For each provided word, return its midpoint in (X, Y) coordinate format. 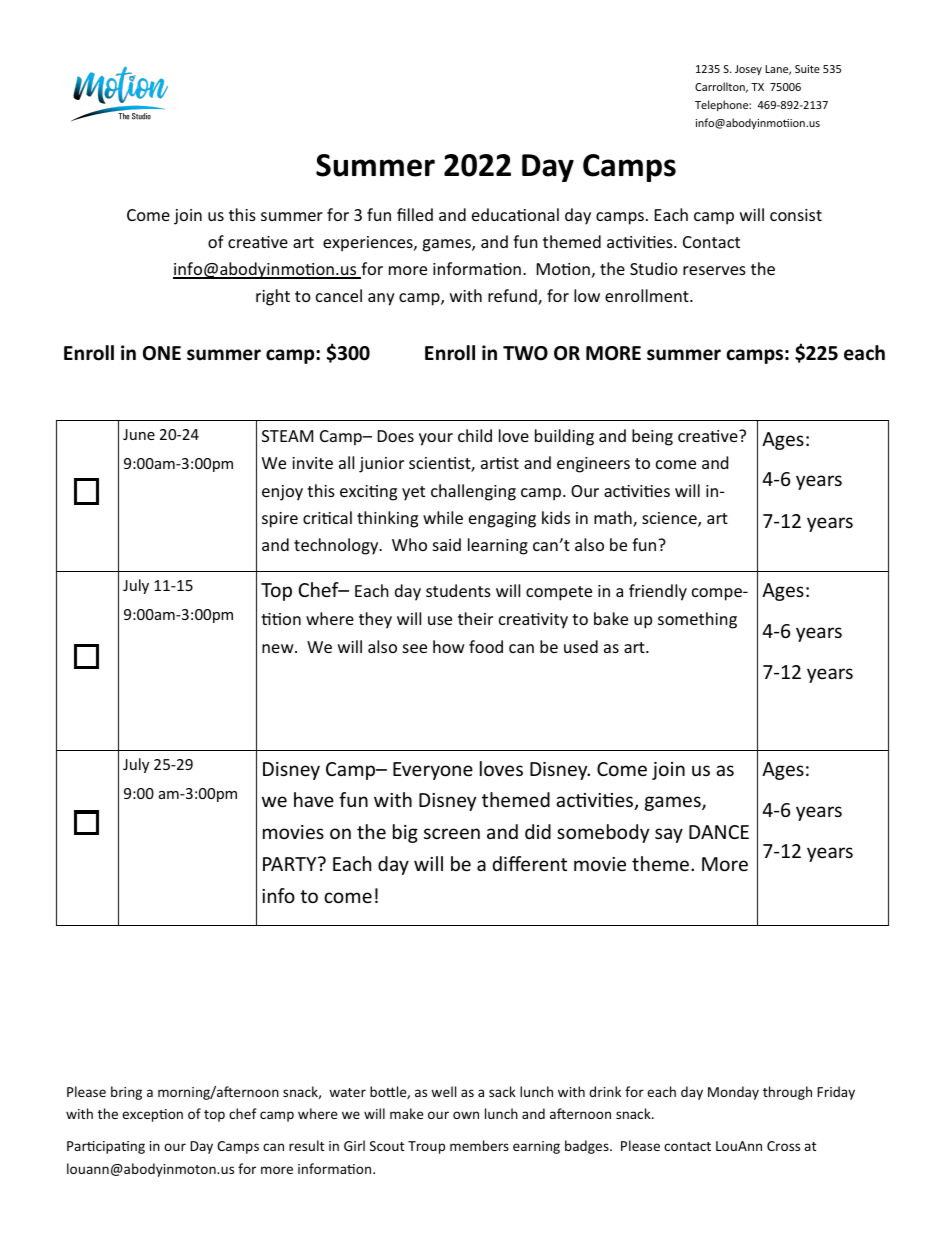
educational (515, 214)
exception (152, 1115)
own (466, 1115)
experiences (369, 244)
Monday (733, 1093)
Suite (807, 69)
